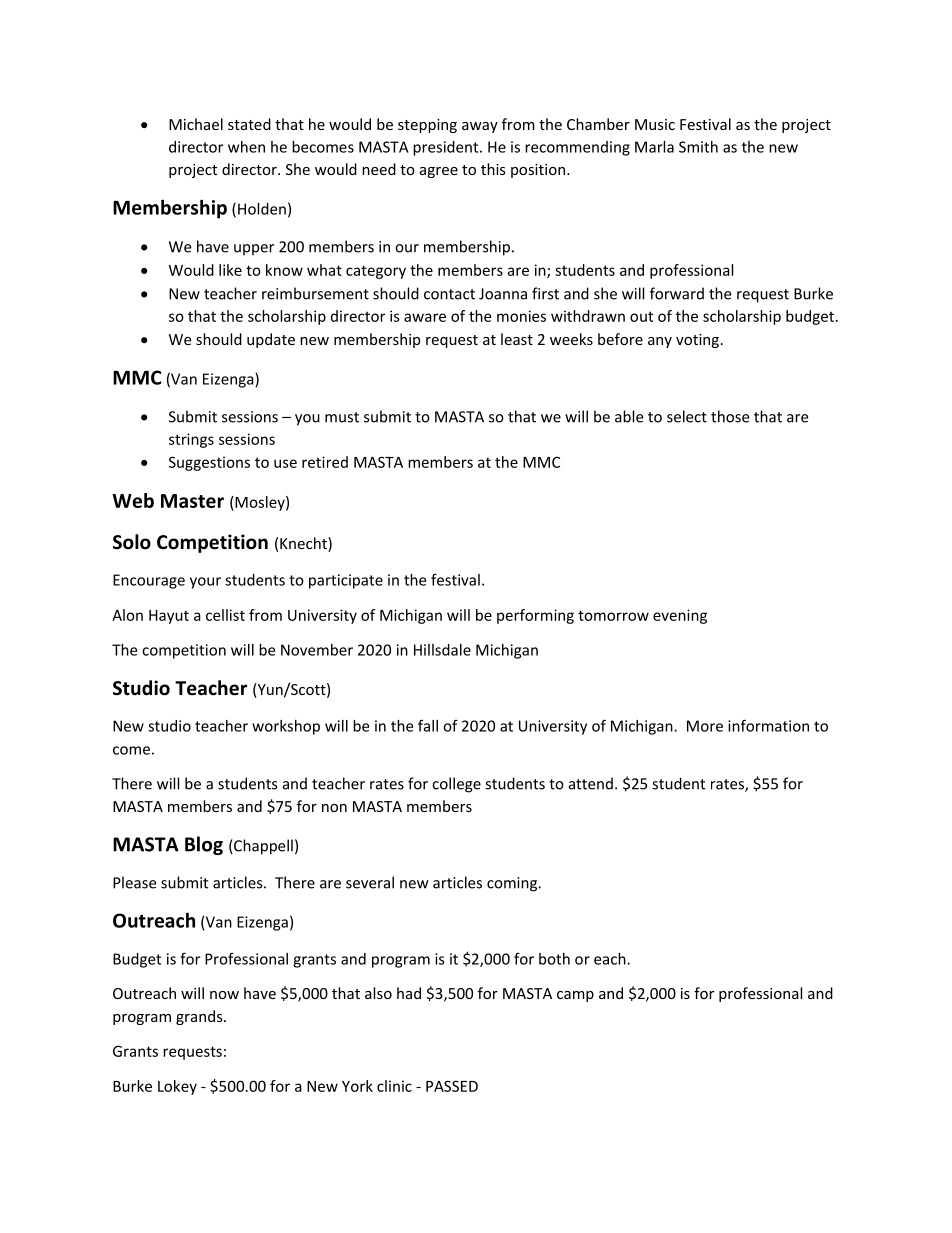 This screenshot has height=1233, width=952. What do you see at coordinates (200, 1017) in the screenshot?
I see `grands` at bounding box center [200, 1017].
